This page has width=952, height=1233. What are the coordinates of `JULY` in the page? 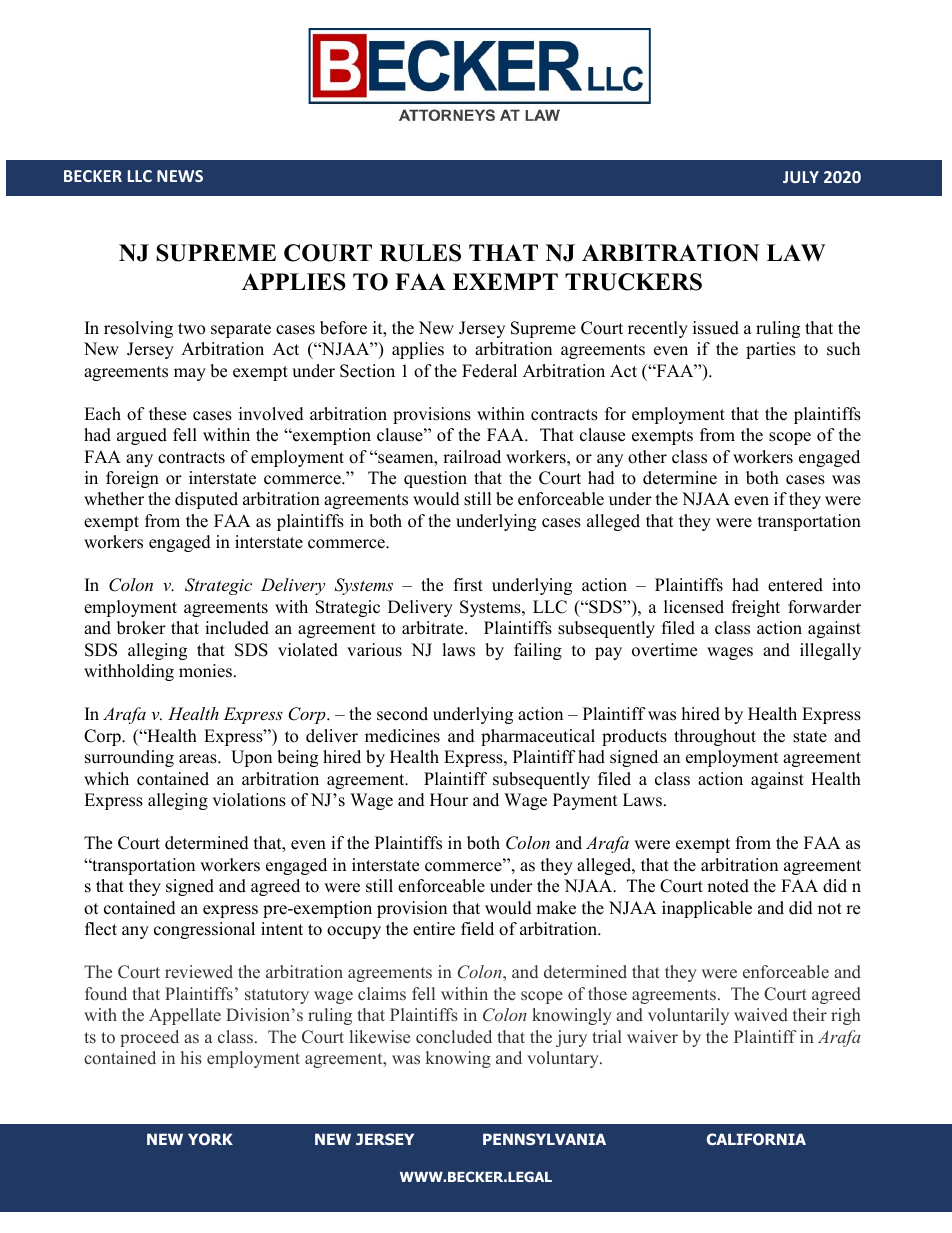 It's located at (801, 177).
